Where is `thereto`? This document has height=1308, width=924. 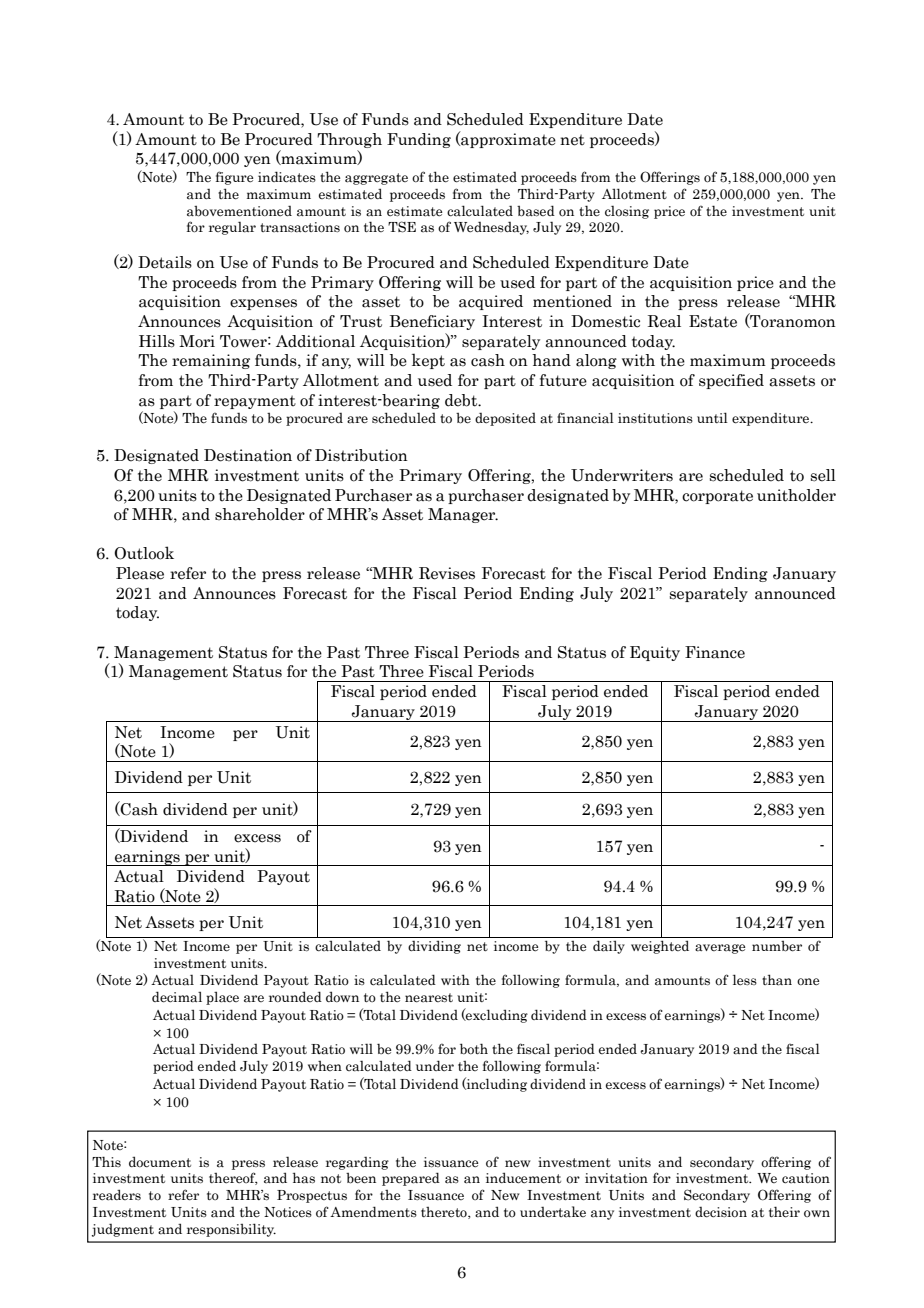 thereto is located at coordinates (445, 1213).
